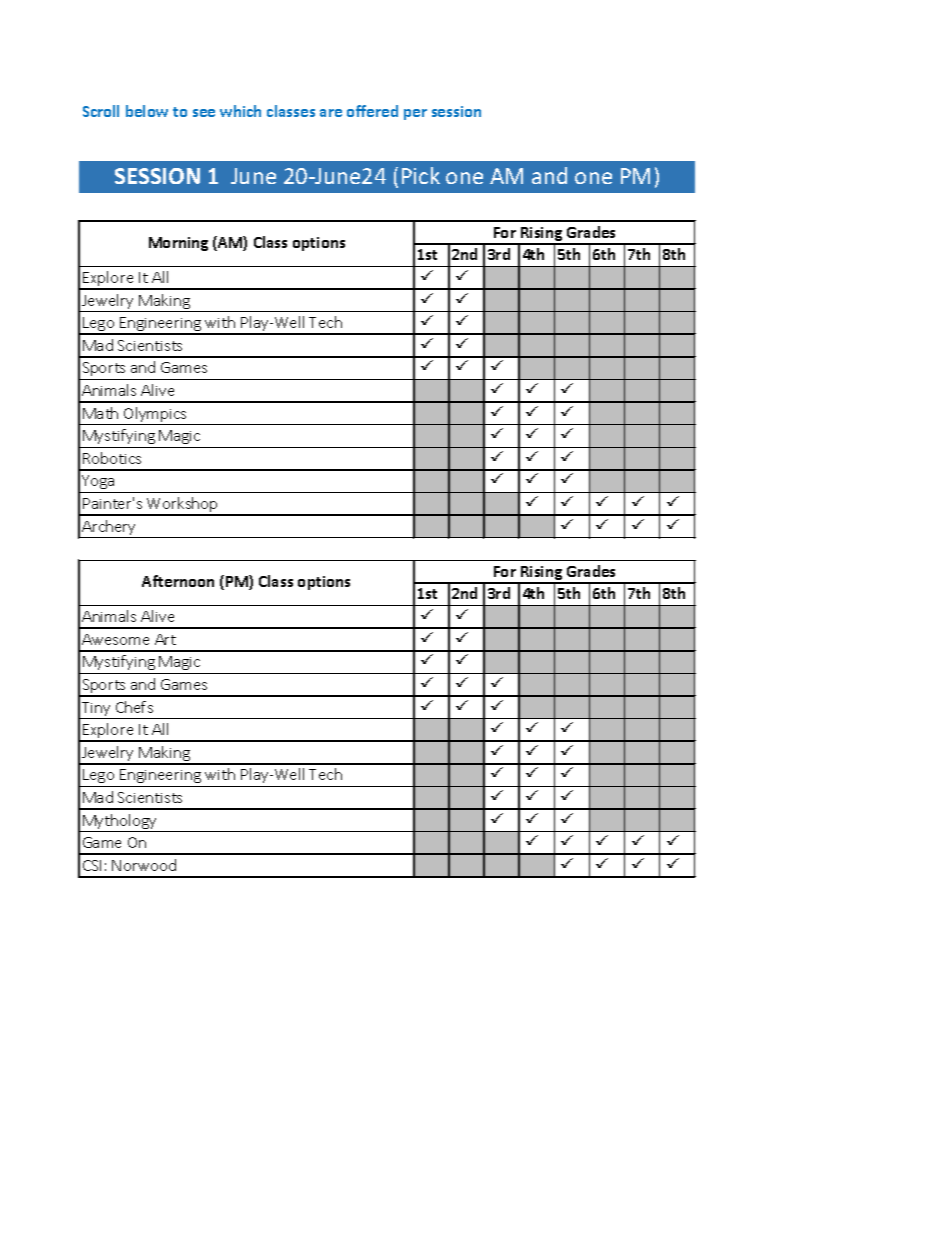 Image resolution: width=952 pixels, height=1233 pixels. What do you see at coordinates (178, 244) in the screenshot?
I see `Morning` at bounding box center [178, 244].
